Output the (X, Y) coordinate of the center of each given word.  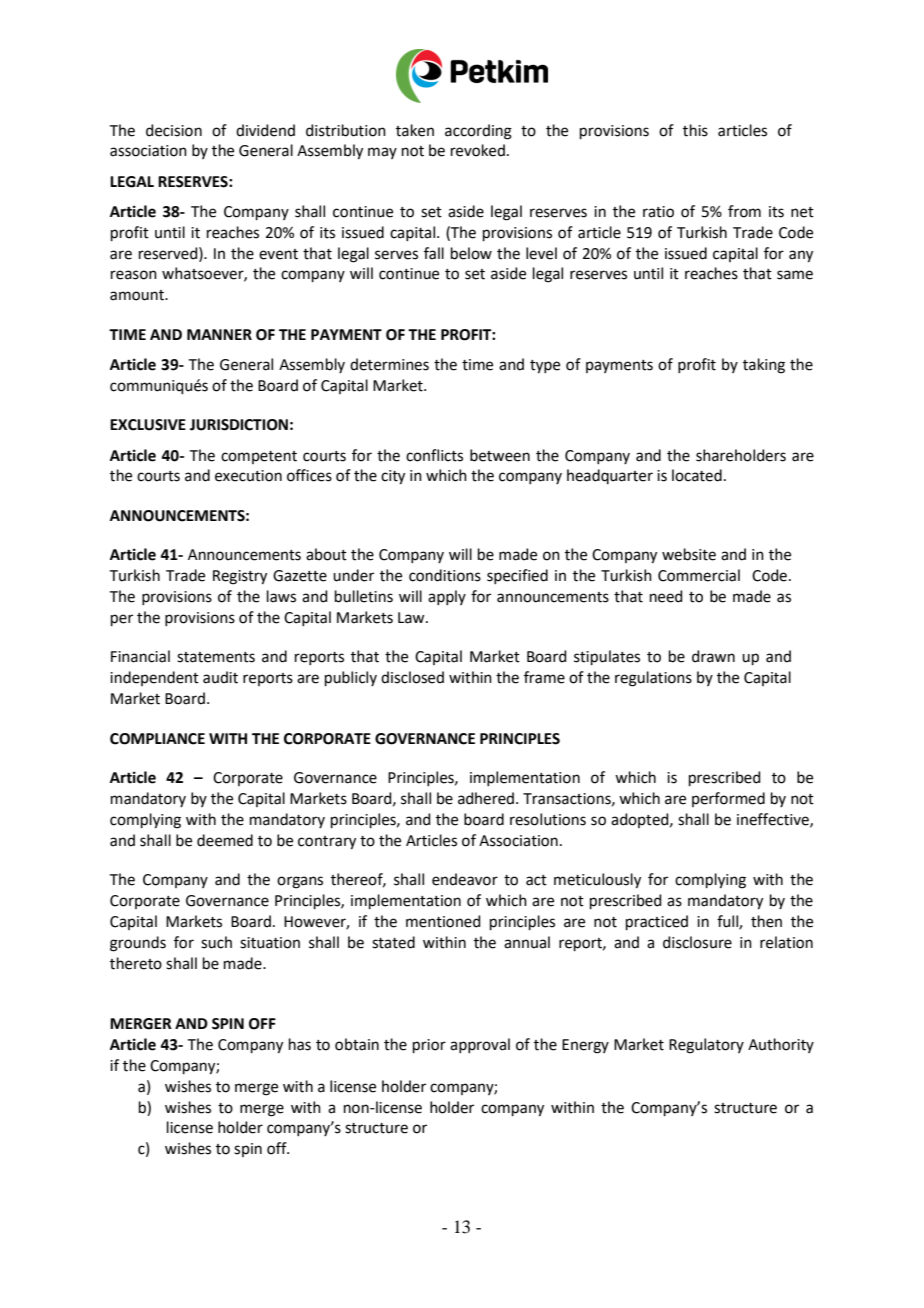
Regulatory (706, 1046)
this (695, 130)
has (300, 1044)
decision (174, 130)
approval (480, 1045)
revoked (478, 150)
